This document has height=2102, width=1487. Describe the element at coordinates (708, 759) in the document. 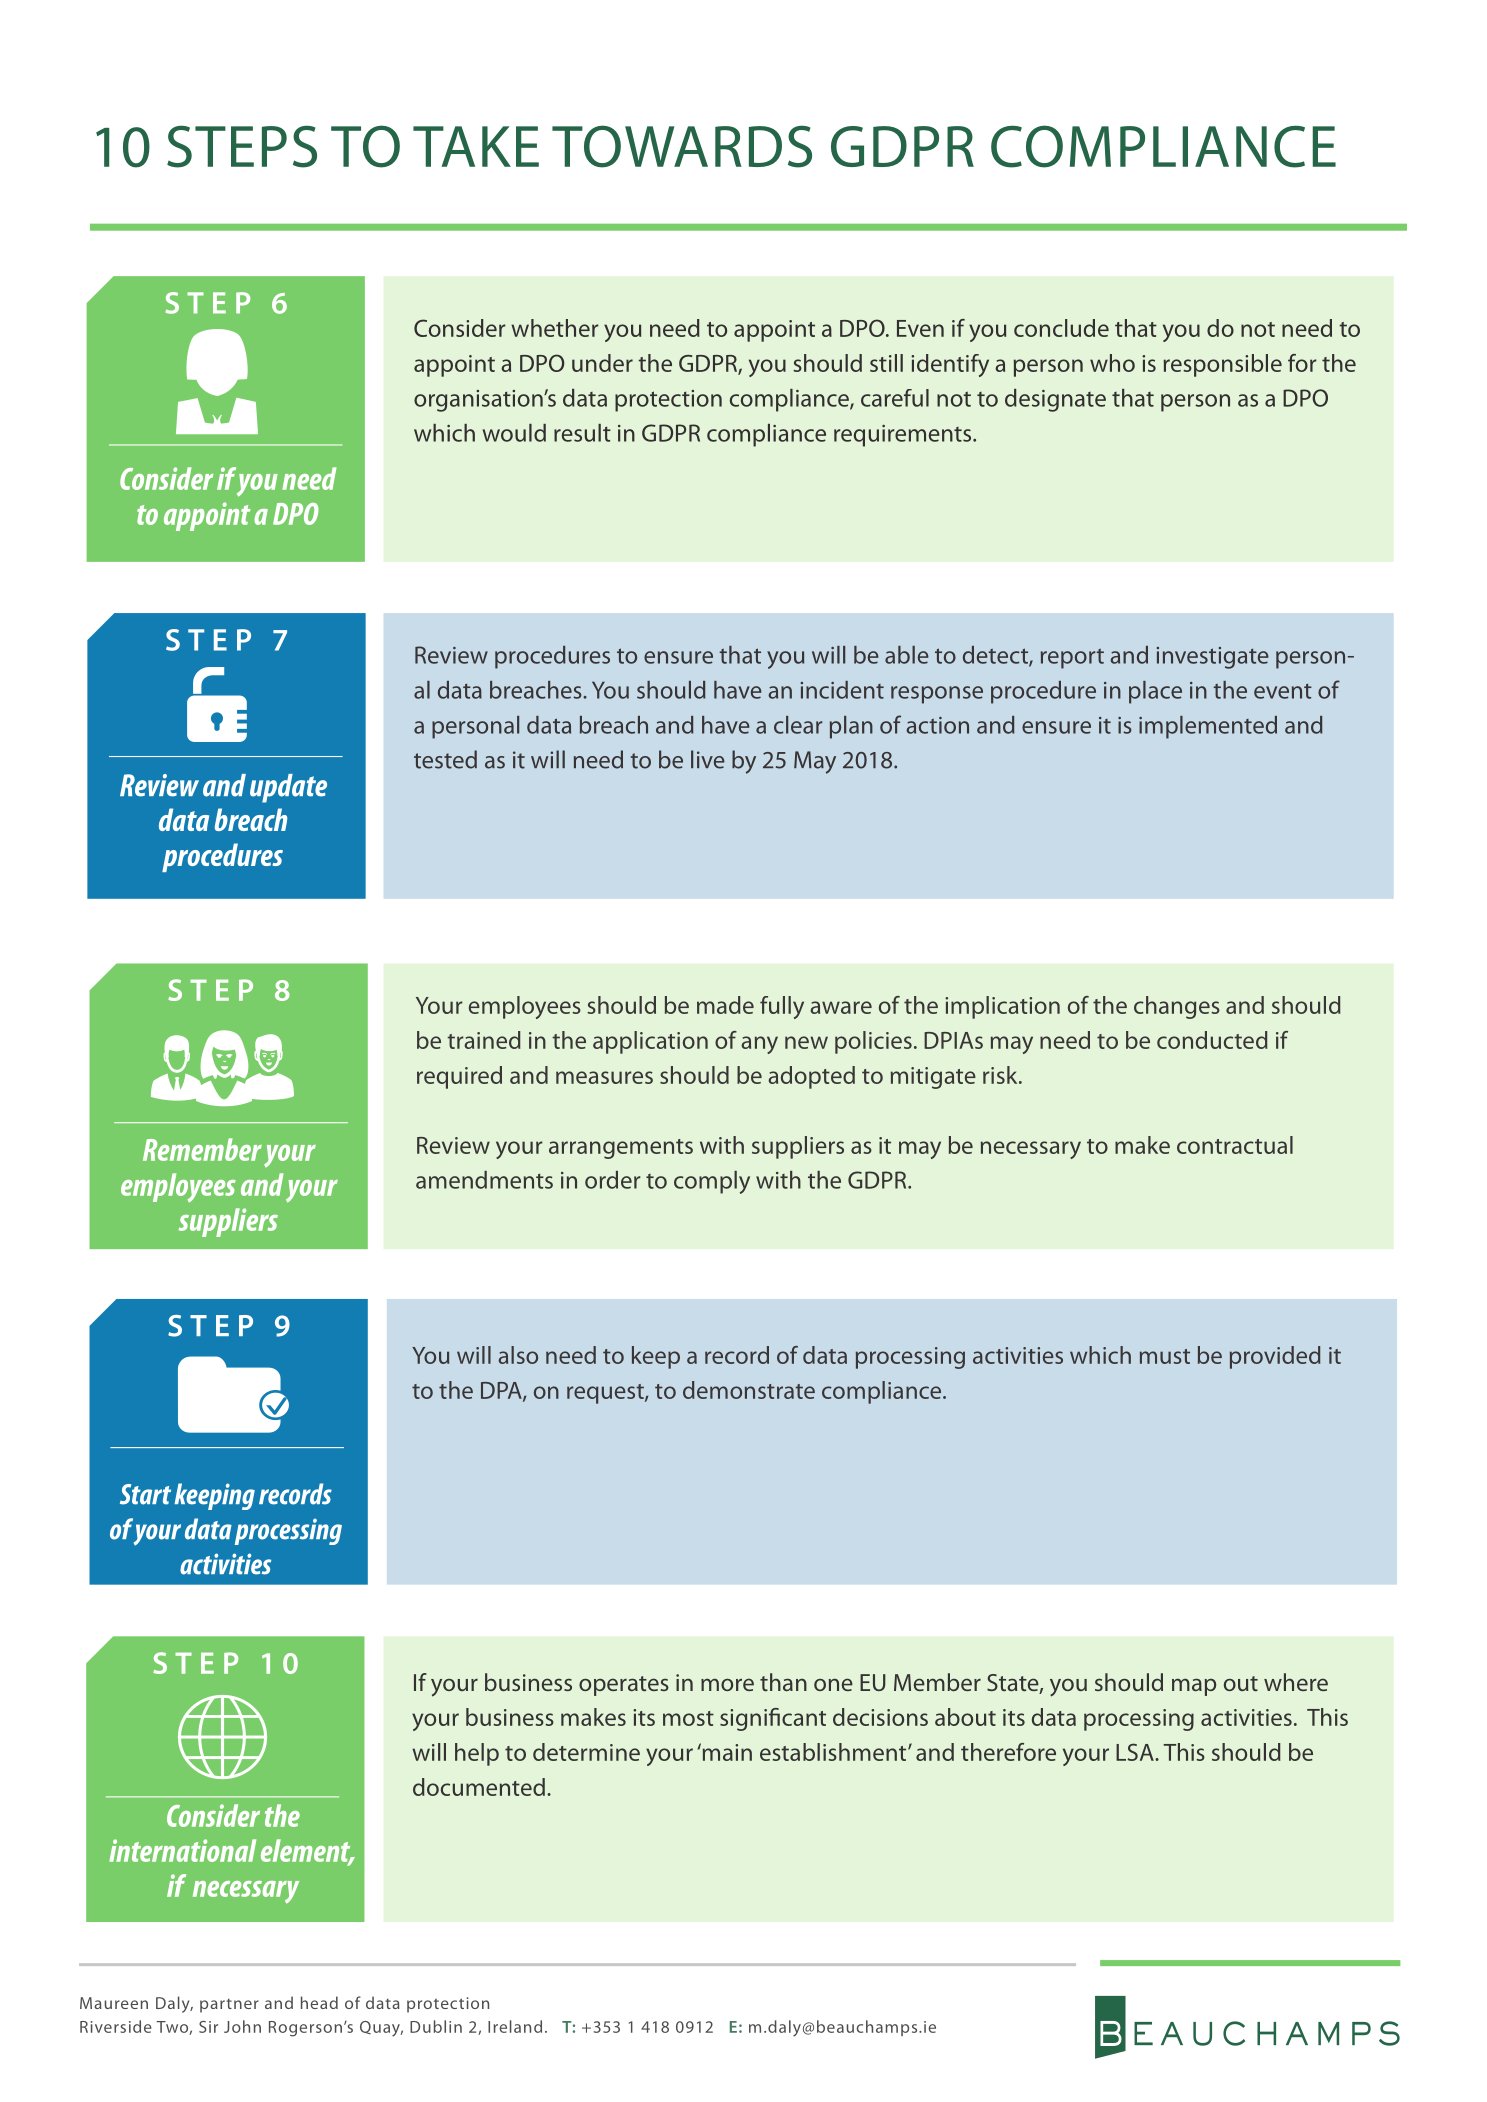

I see `live` at that location.
